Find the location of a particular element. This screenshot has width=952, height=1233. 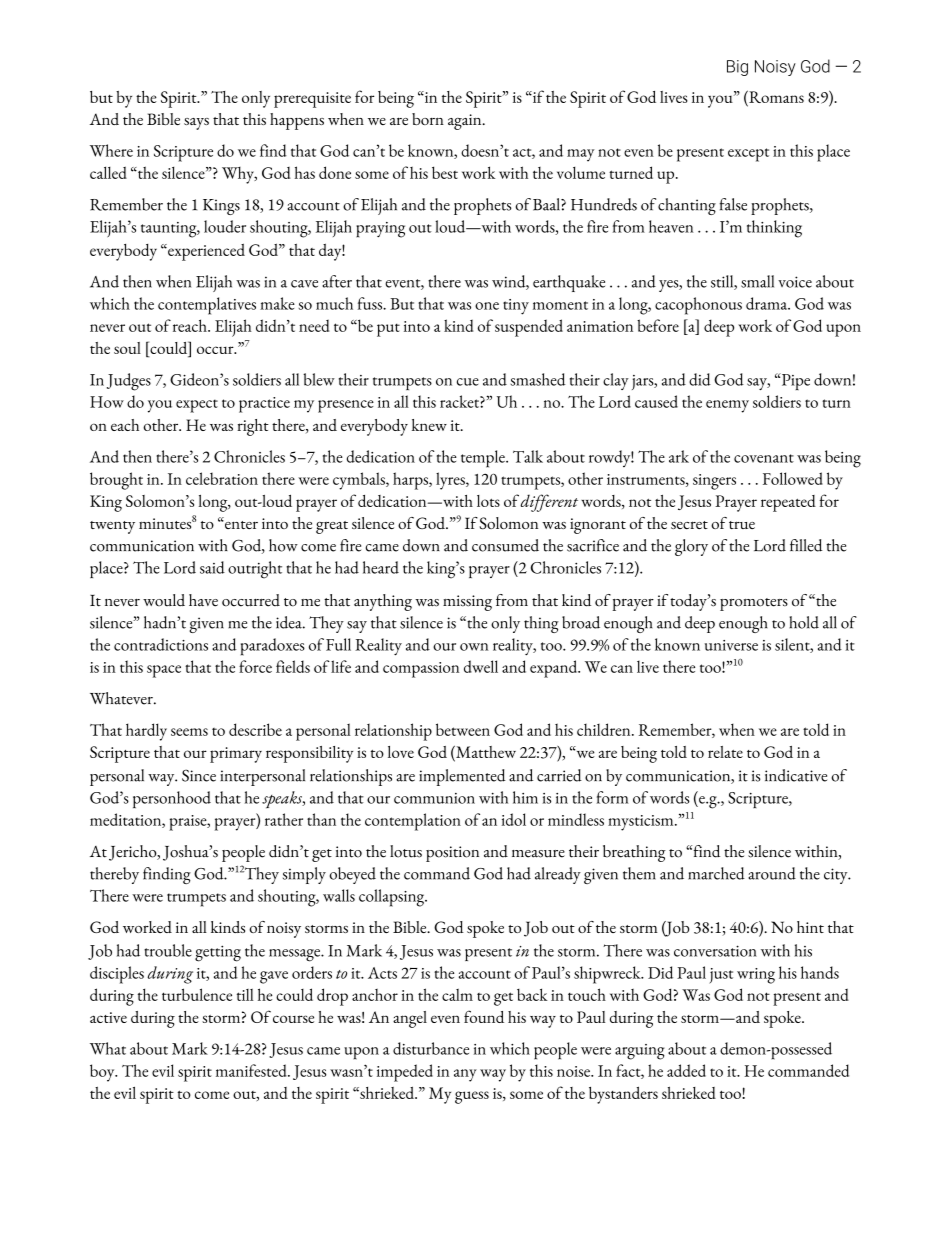

says is located at coordinates (196, 124).
